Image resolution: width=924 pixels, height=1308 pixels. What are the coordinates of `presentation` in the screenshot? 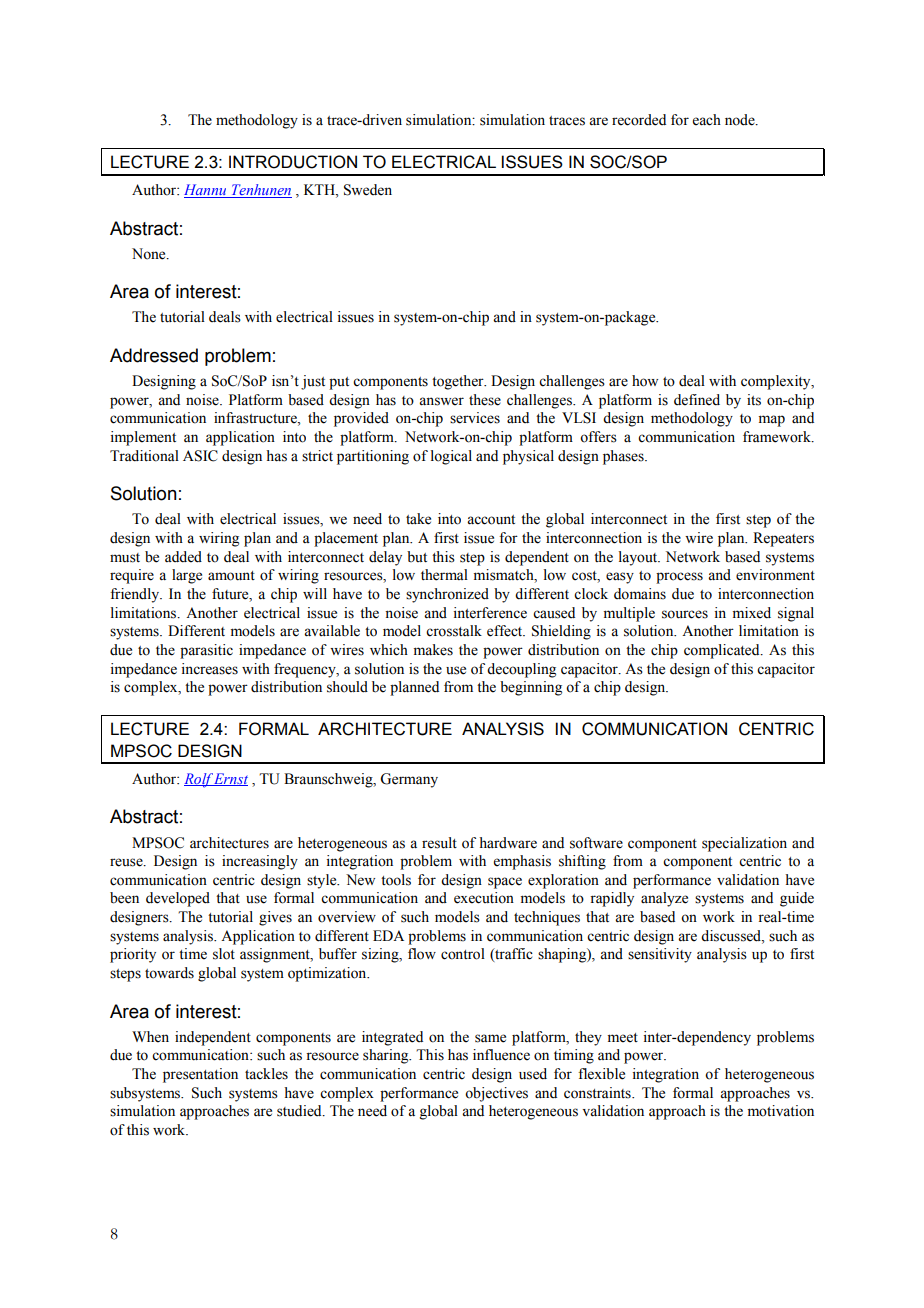 It's located at (200, 1075).
